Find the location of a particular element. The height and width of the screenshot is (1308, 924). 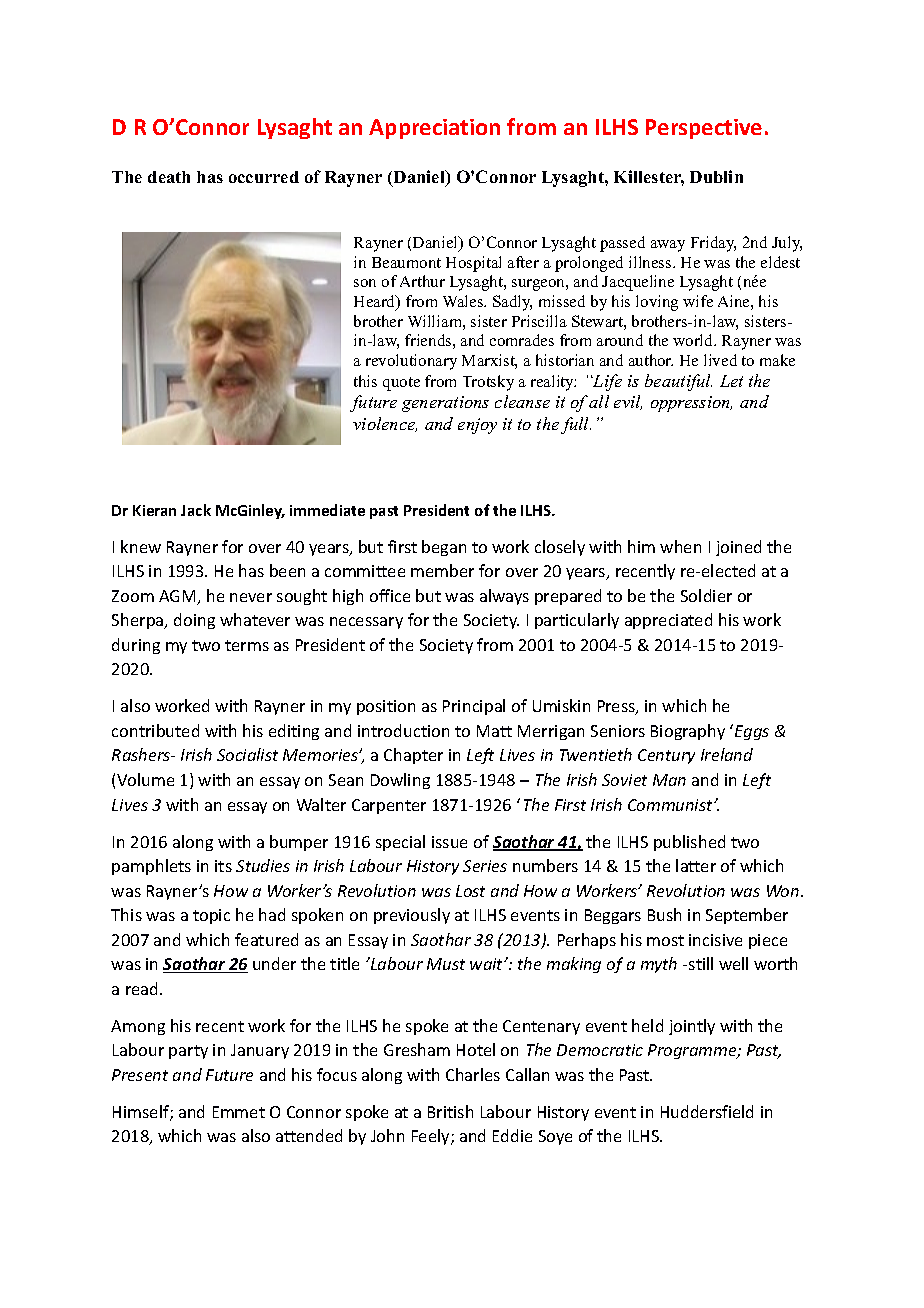

Communist is located at coordinates (671, 805).
